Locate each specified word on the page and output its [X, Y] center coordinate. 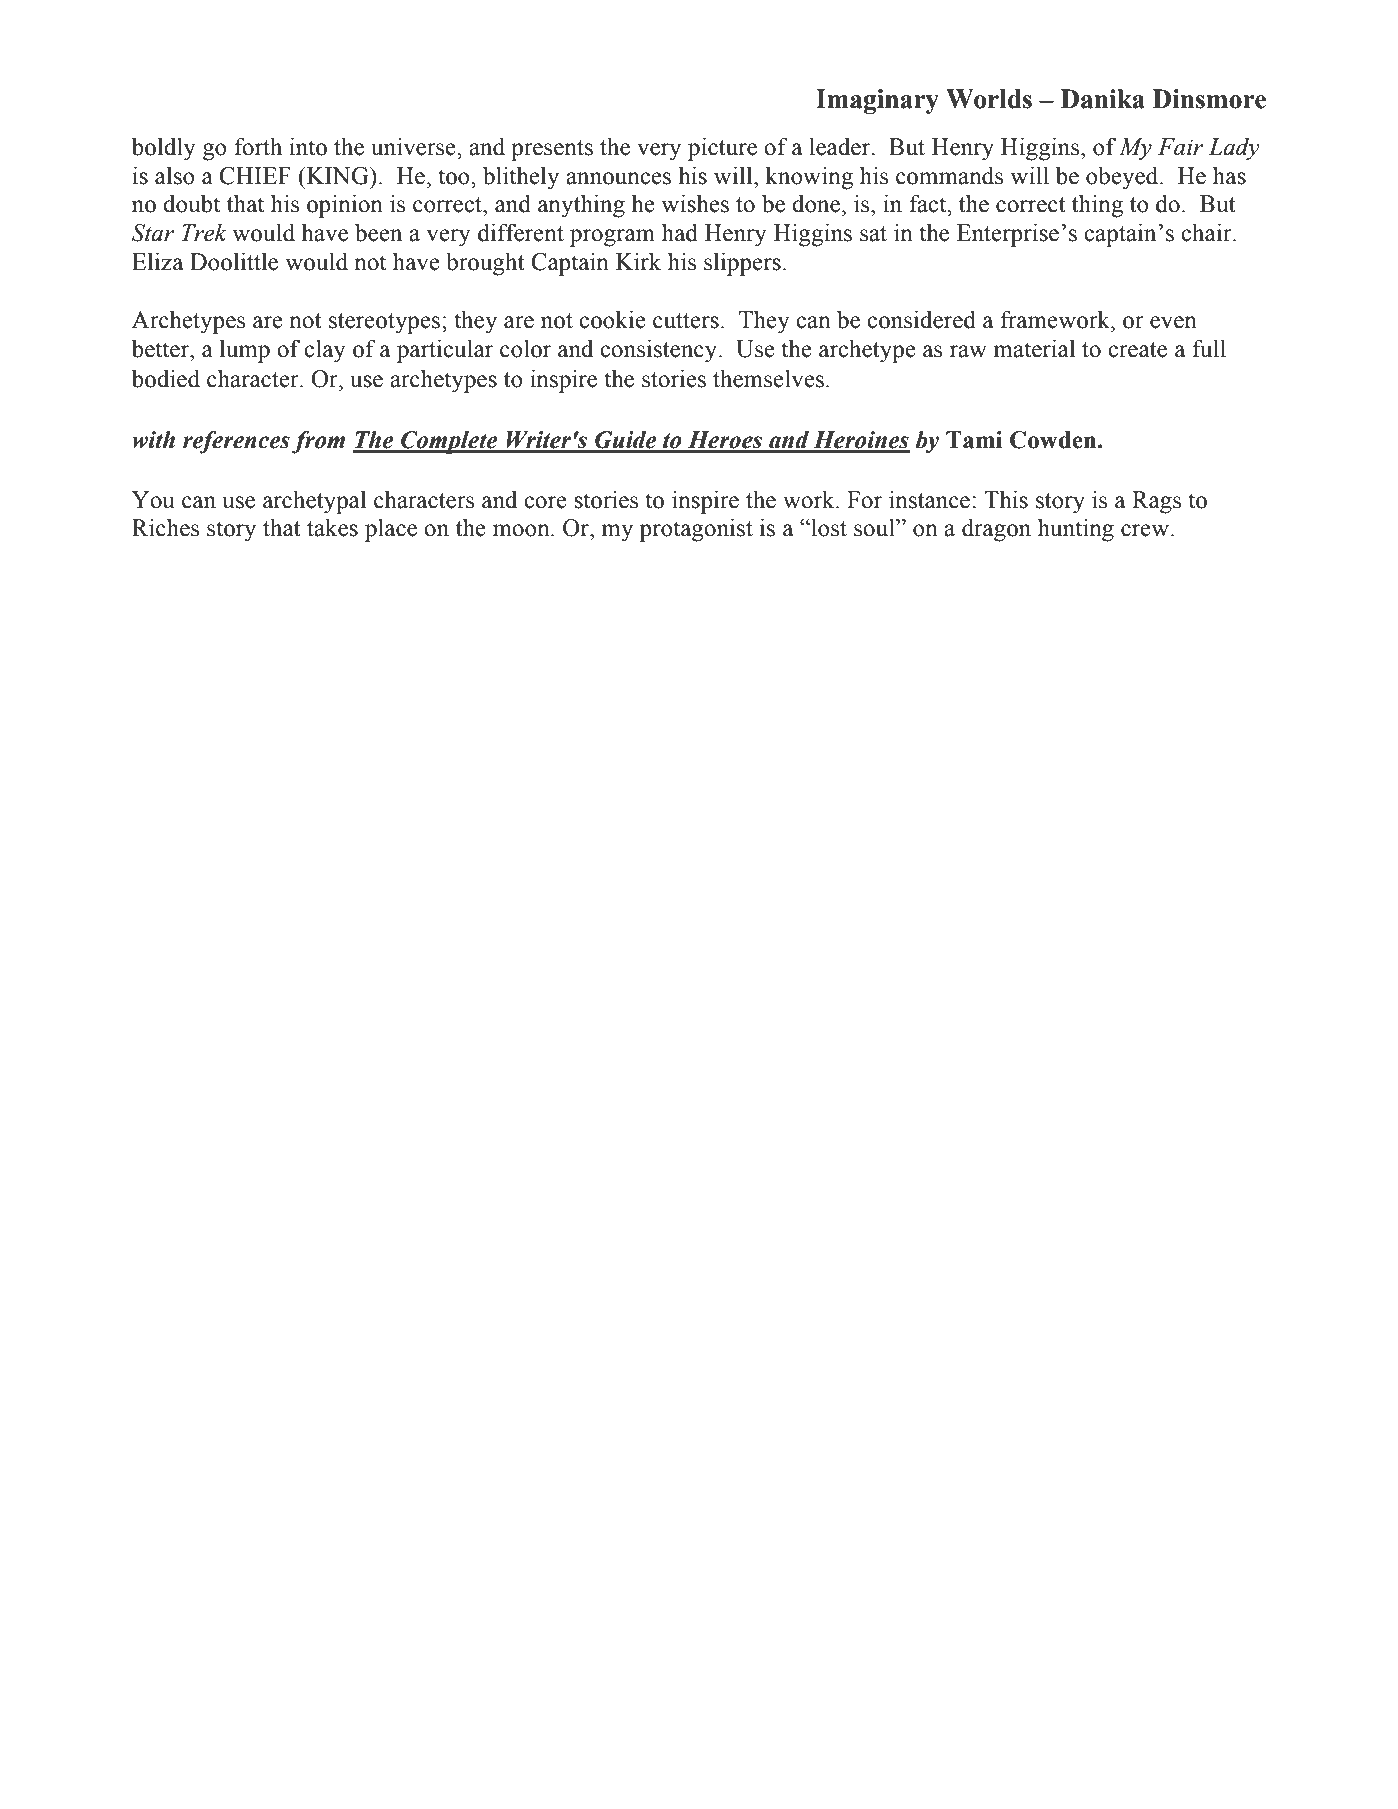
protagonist [696, 530]
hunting [1076, 530]
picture [722, 149]
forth [258, 146]
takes [332, 527]
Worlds [989, 99]
